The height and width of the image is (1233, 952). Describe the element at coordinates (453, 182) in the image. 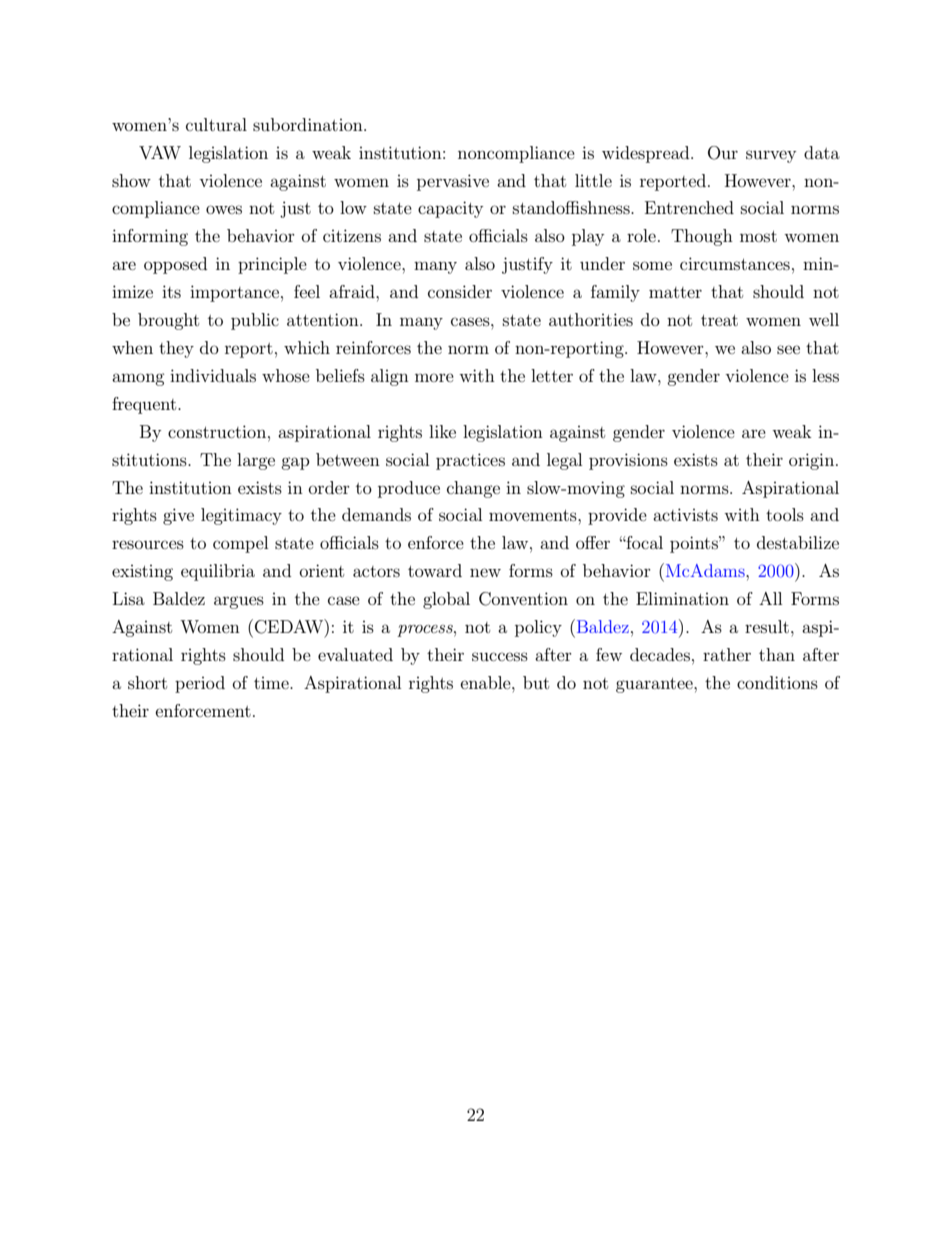

I see `pervasive` at that location.
